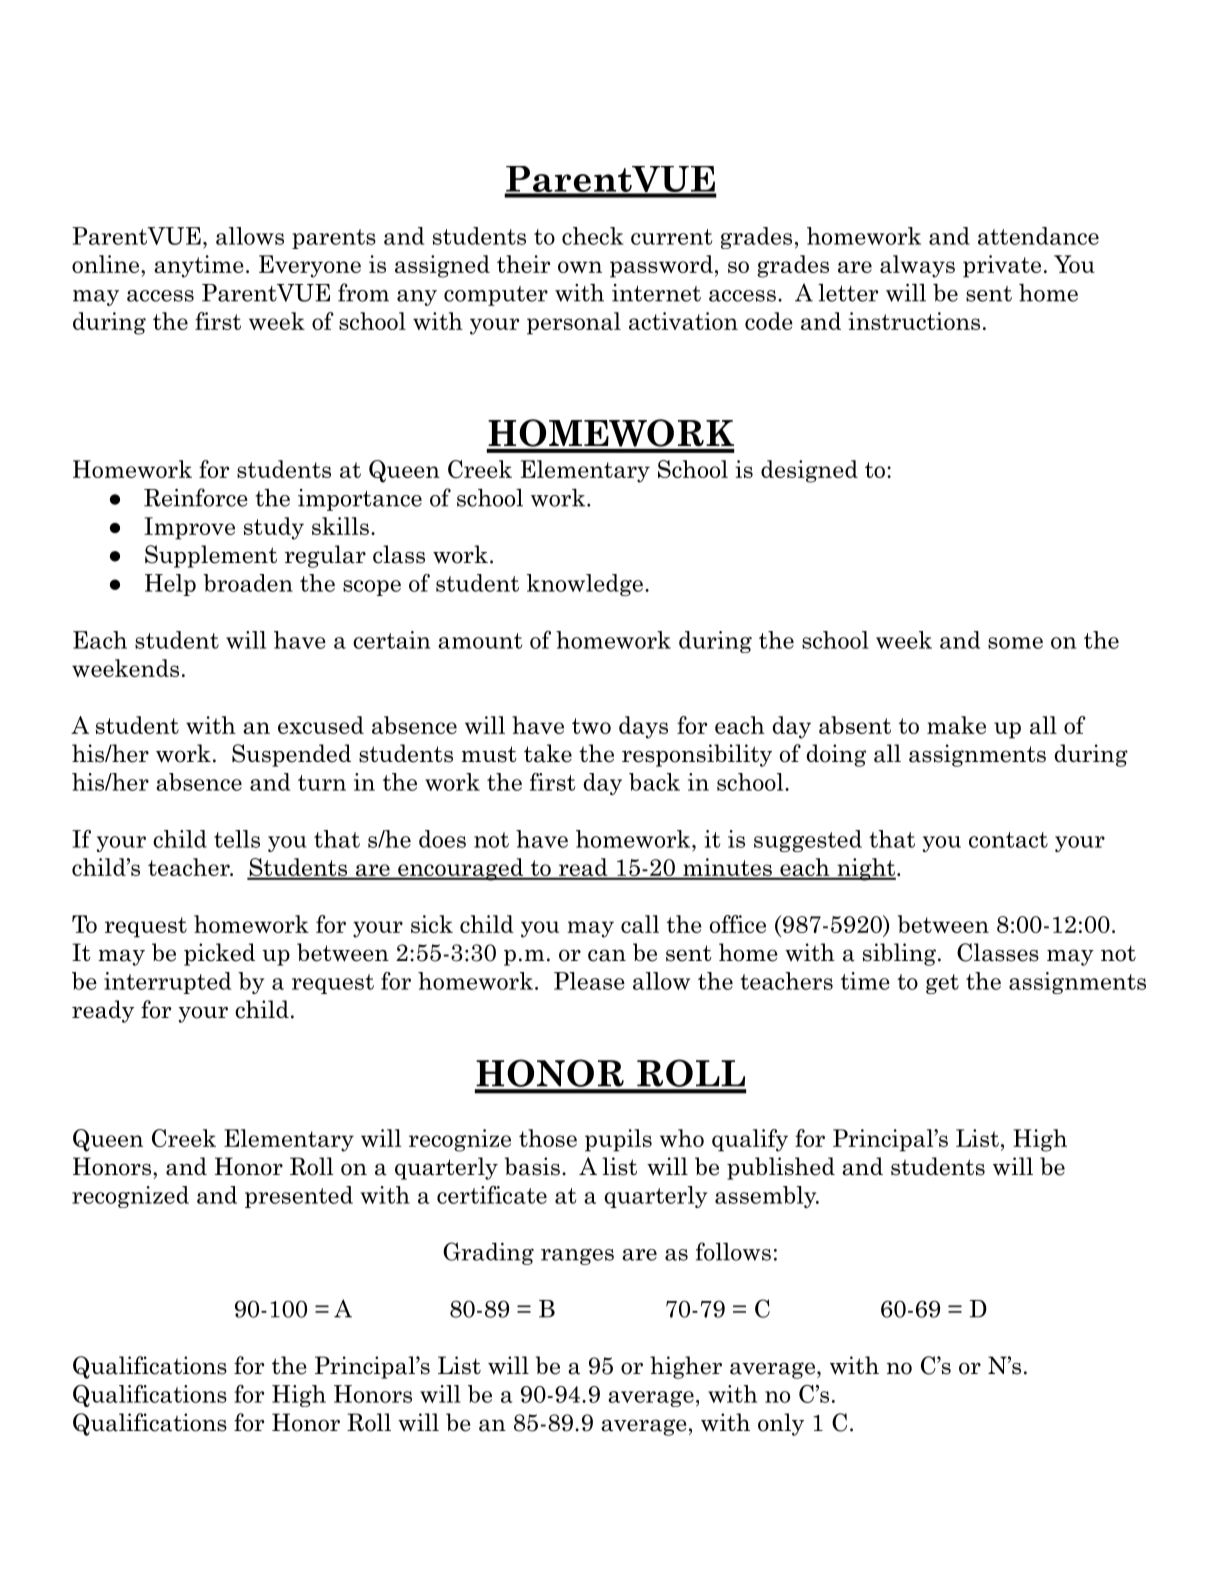 This screenshot has height=1580, width=1221. I want to click on Everyone, so click(310, 266).
